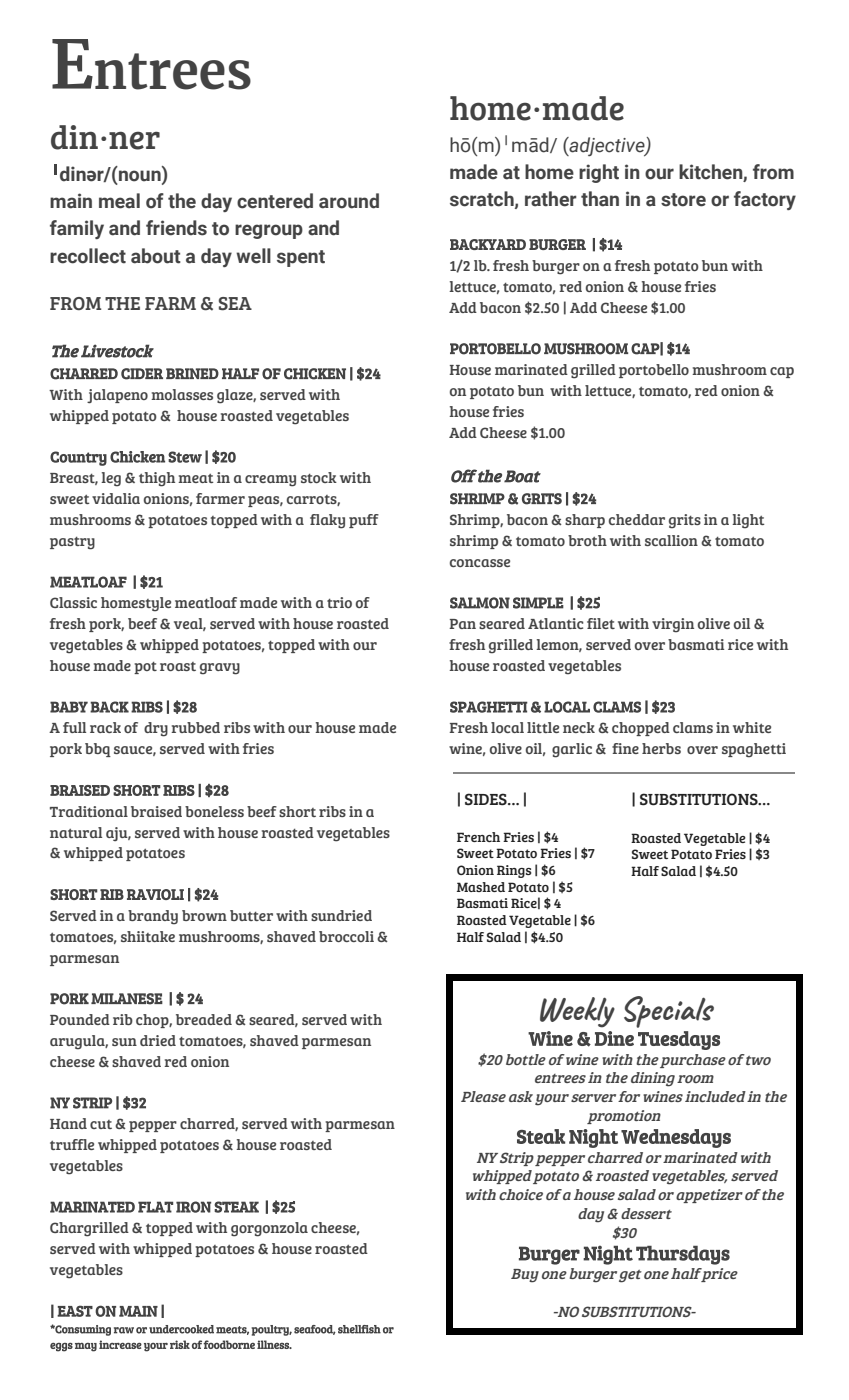 This image has width=849, height=1400. What do you see at coordinates (487, 799) in the image?
I see `SIDES` at bounding box center [487, 799].
